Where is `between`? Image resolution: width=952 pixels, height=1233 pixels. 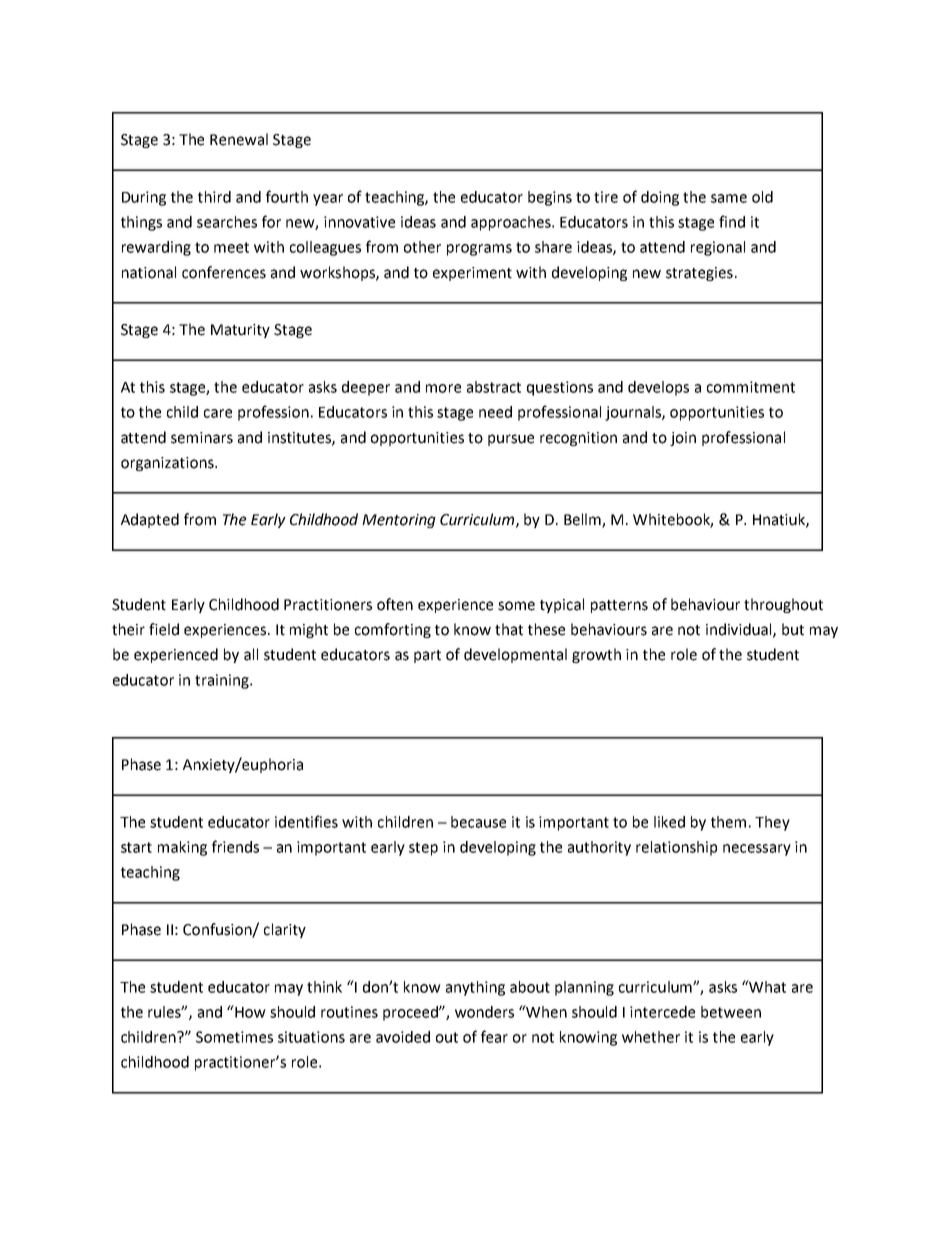
between is located at coordinates (731, 1012).
